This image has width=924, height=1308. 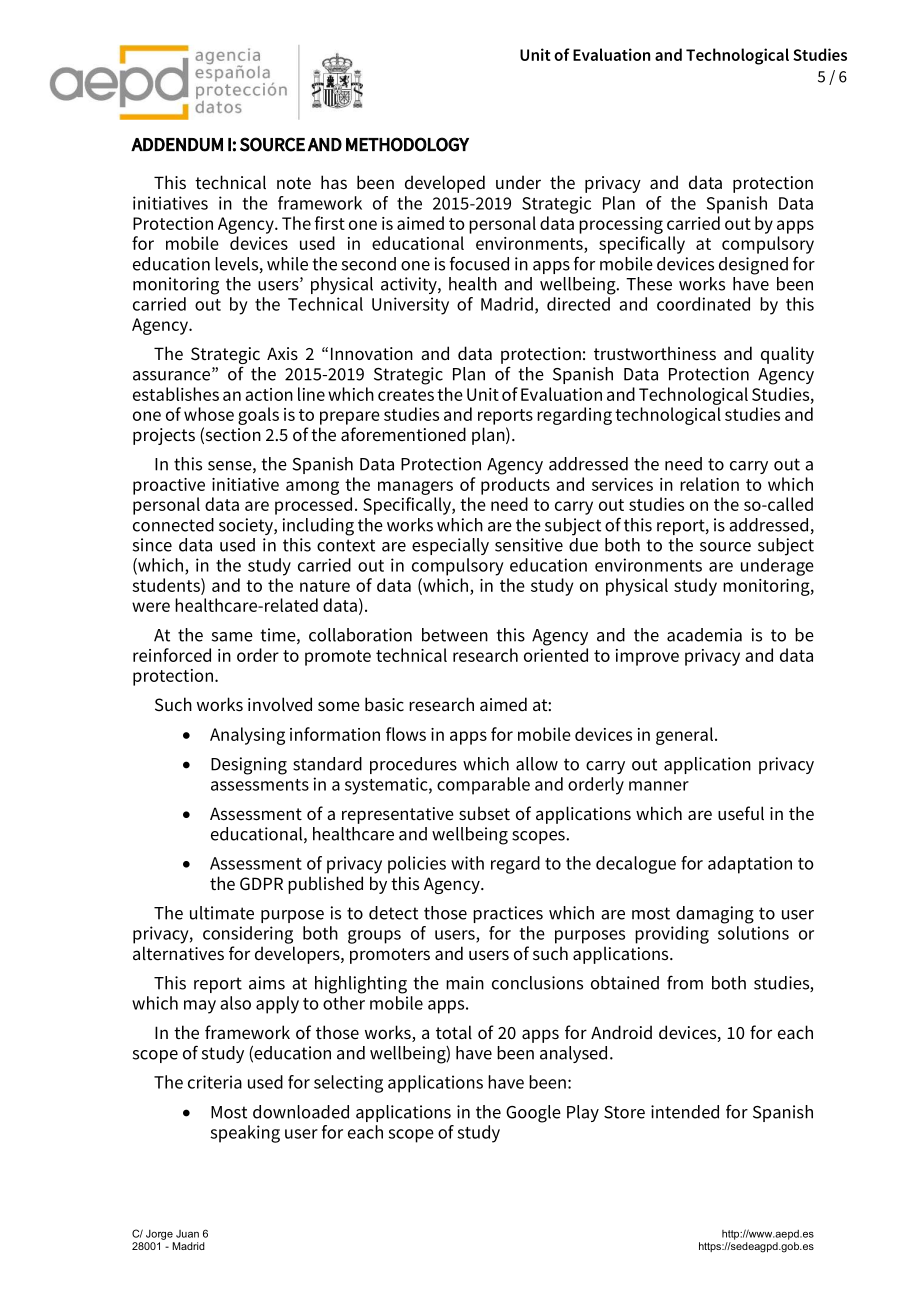 I want to click on ADDENDUM, so click(x=177, y=145).
